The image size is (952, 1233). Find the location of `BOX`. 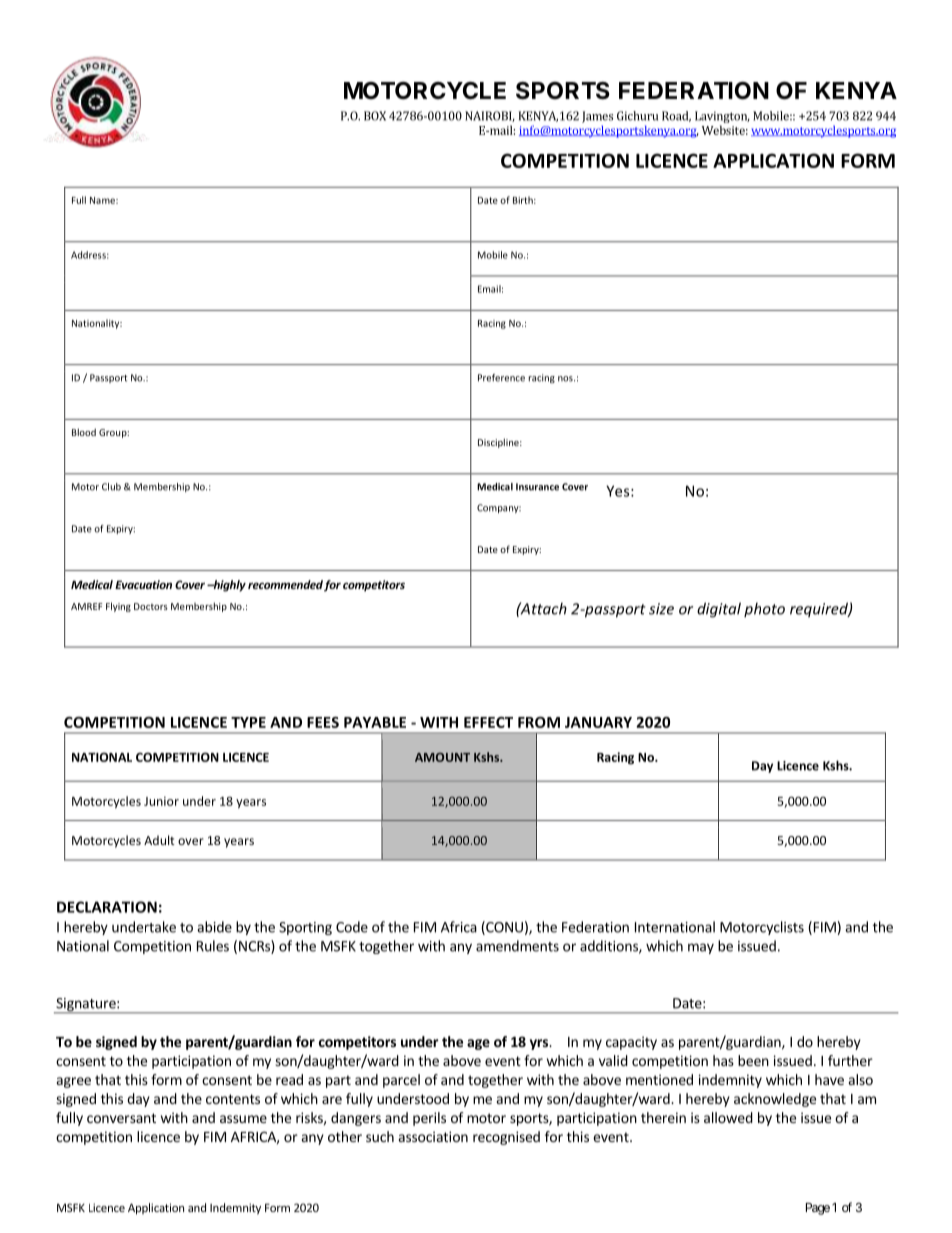

BOX is located at coordinates (375, 116).
